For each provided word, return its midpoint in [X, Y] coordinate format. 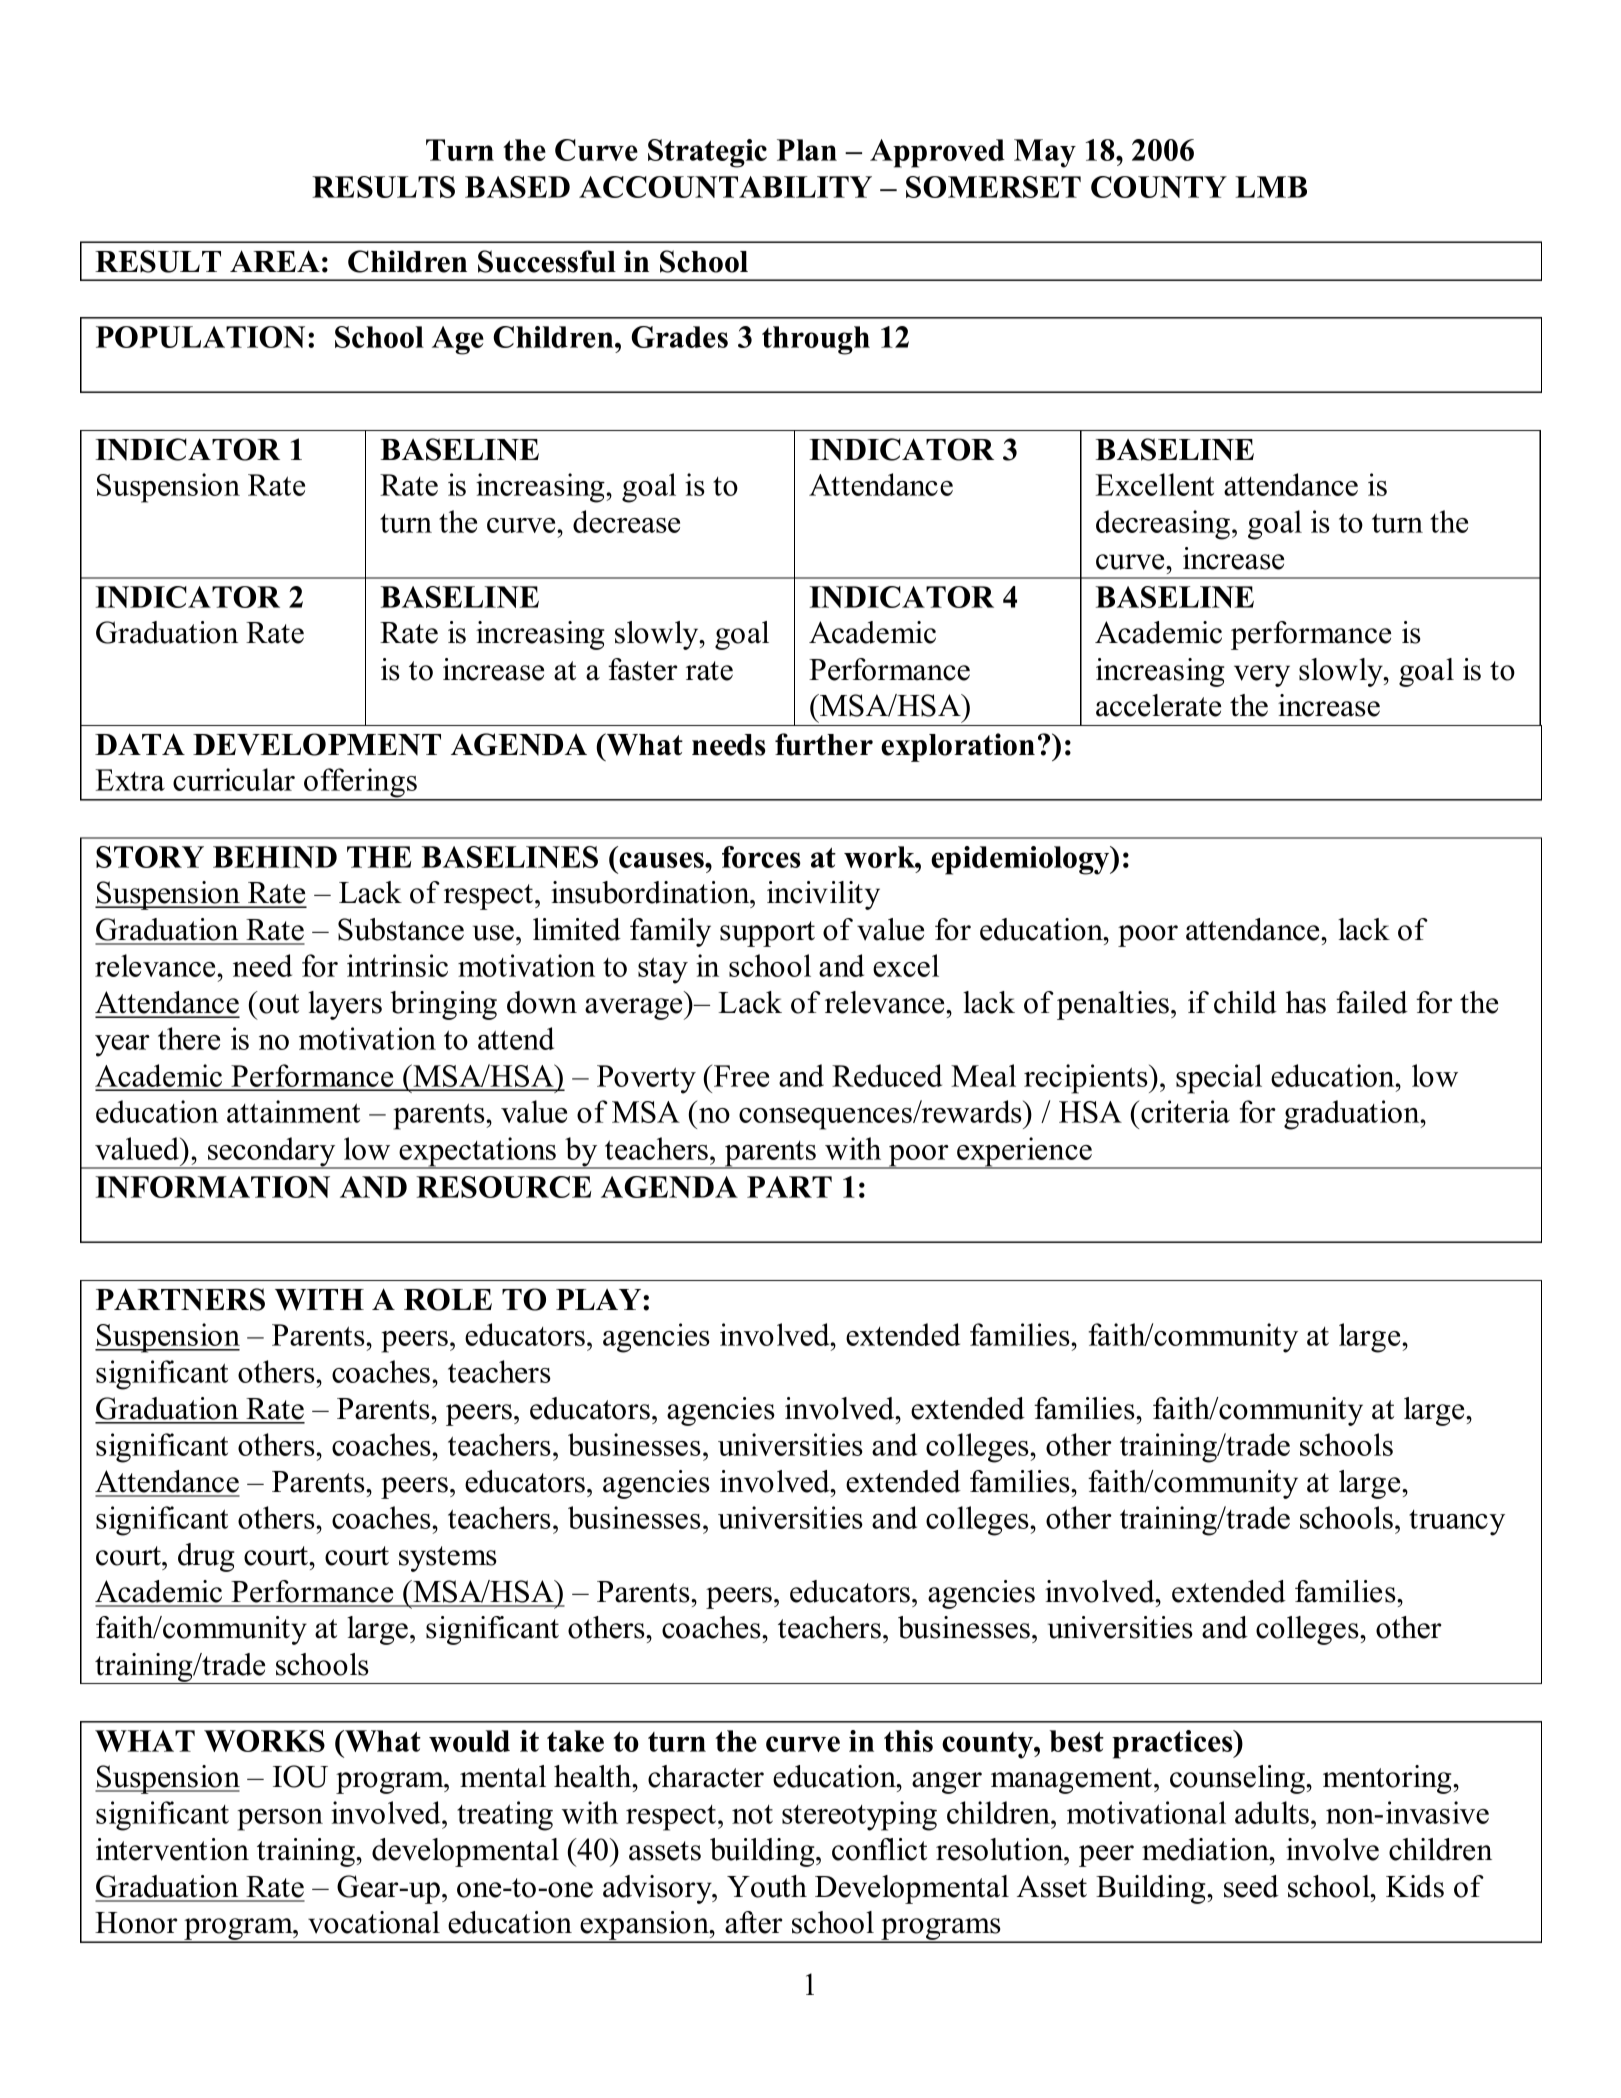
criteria [1185, 1111]
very [1262, 676]
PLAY [600, 1299]
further [824, 744]
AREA [275, 261]
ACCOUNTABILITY [725, 187]
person [280, 1820]
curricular [234, 779]
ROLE [448, 1299]
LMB [1271, 187]
